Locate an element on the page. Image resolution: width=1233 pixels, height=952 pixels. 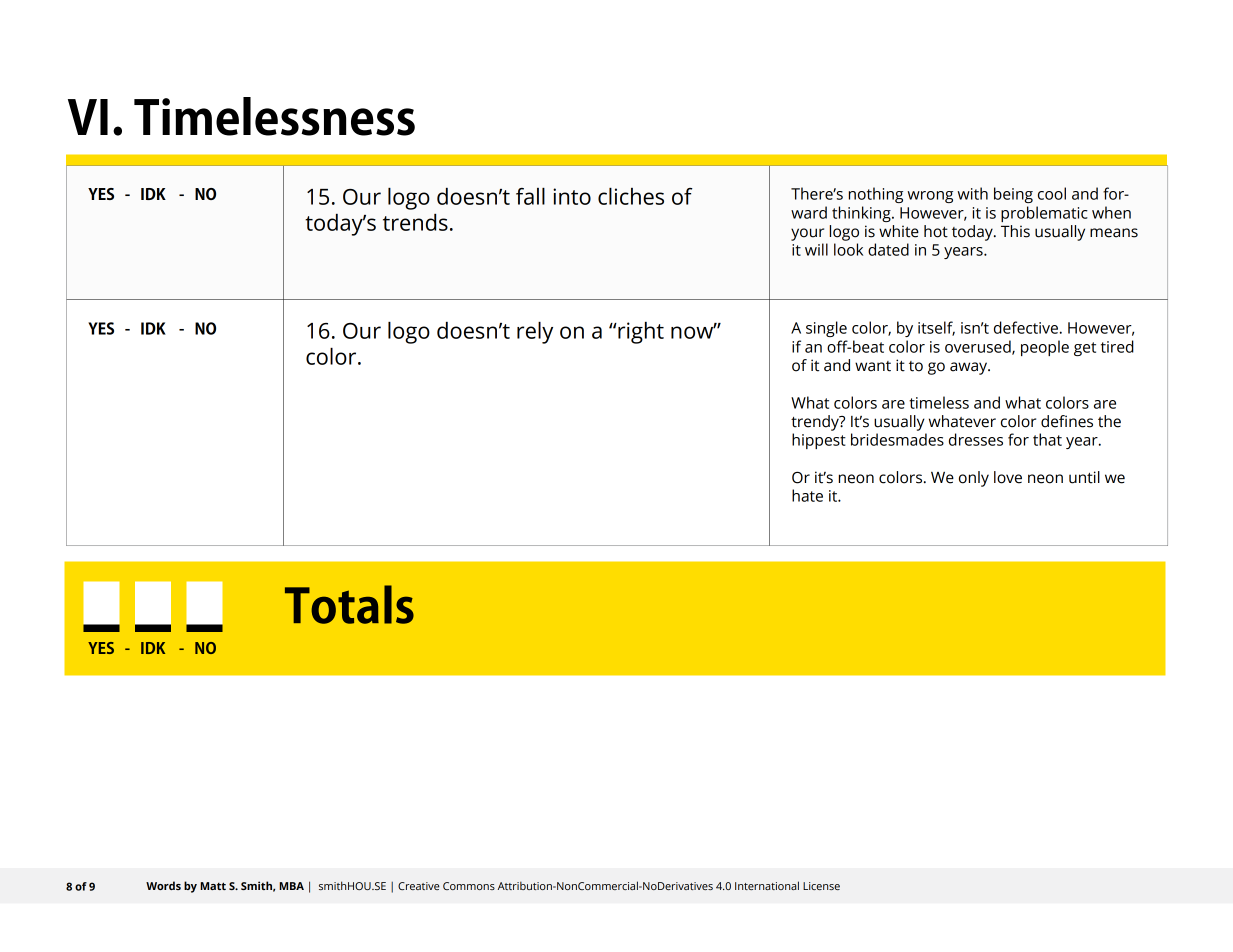
right is located at coordinates (640, 333).
